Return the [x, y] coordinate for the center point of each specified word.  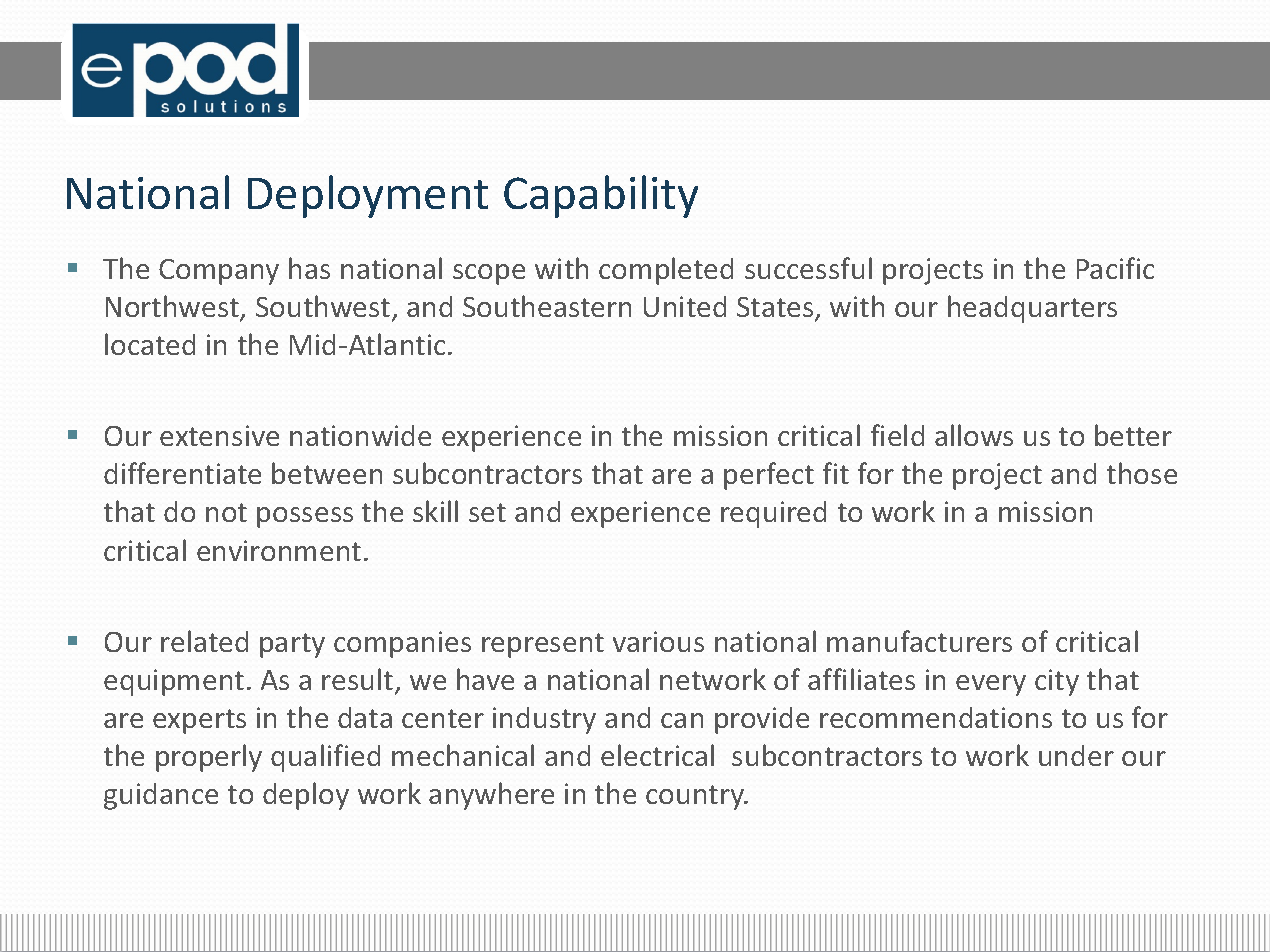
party [292, 645]
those [1142, 473]
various [658, 641]
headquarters [1032, 309]
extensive [219, 435]
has [309, 268]
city [1057, 682]
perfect [769, 476]
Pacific [1115, 268]
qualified [325, 758]
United [685, 306]
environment [279, 550]
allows [974, 435]
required [773, 514]
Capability [601, 196]
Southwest [324, 307]
